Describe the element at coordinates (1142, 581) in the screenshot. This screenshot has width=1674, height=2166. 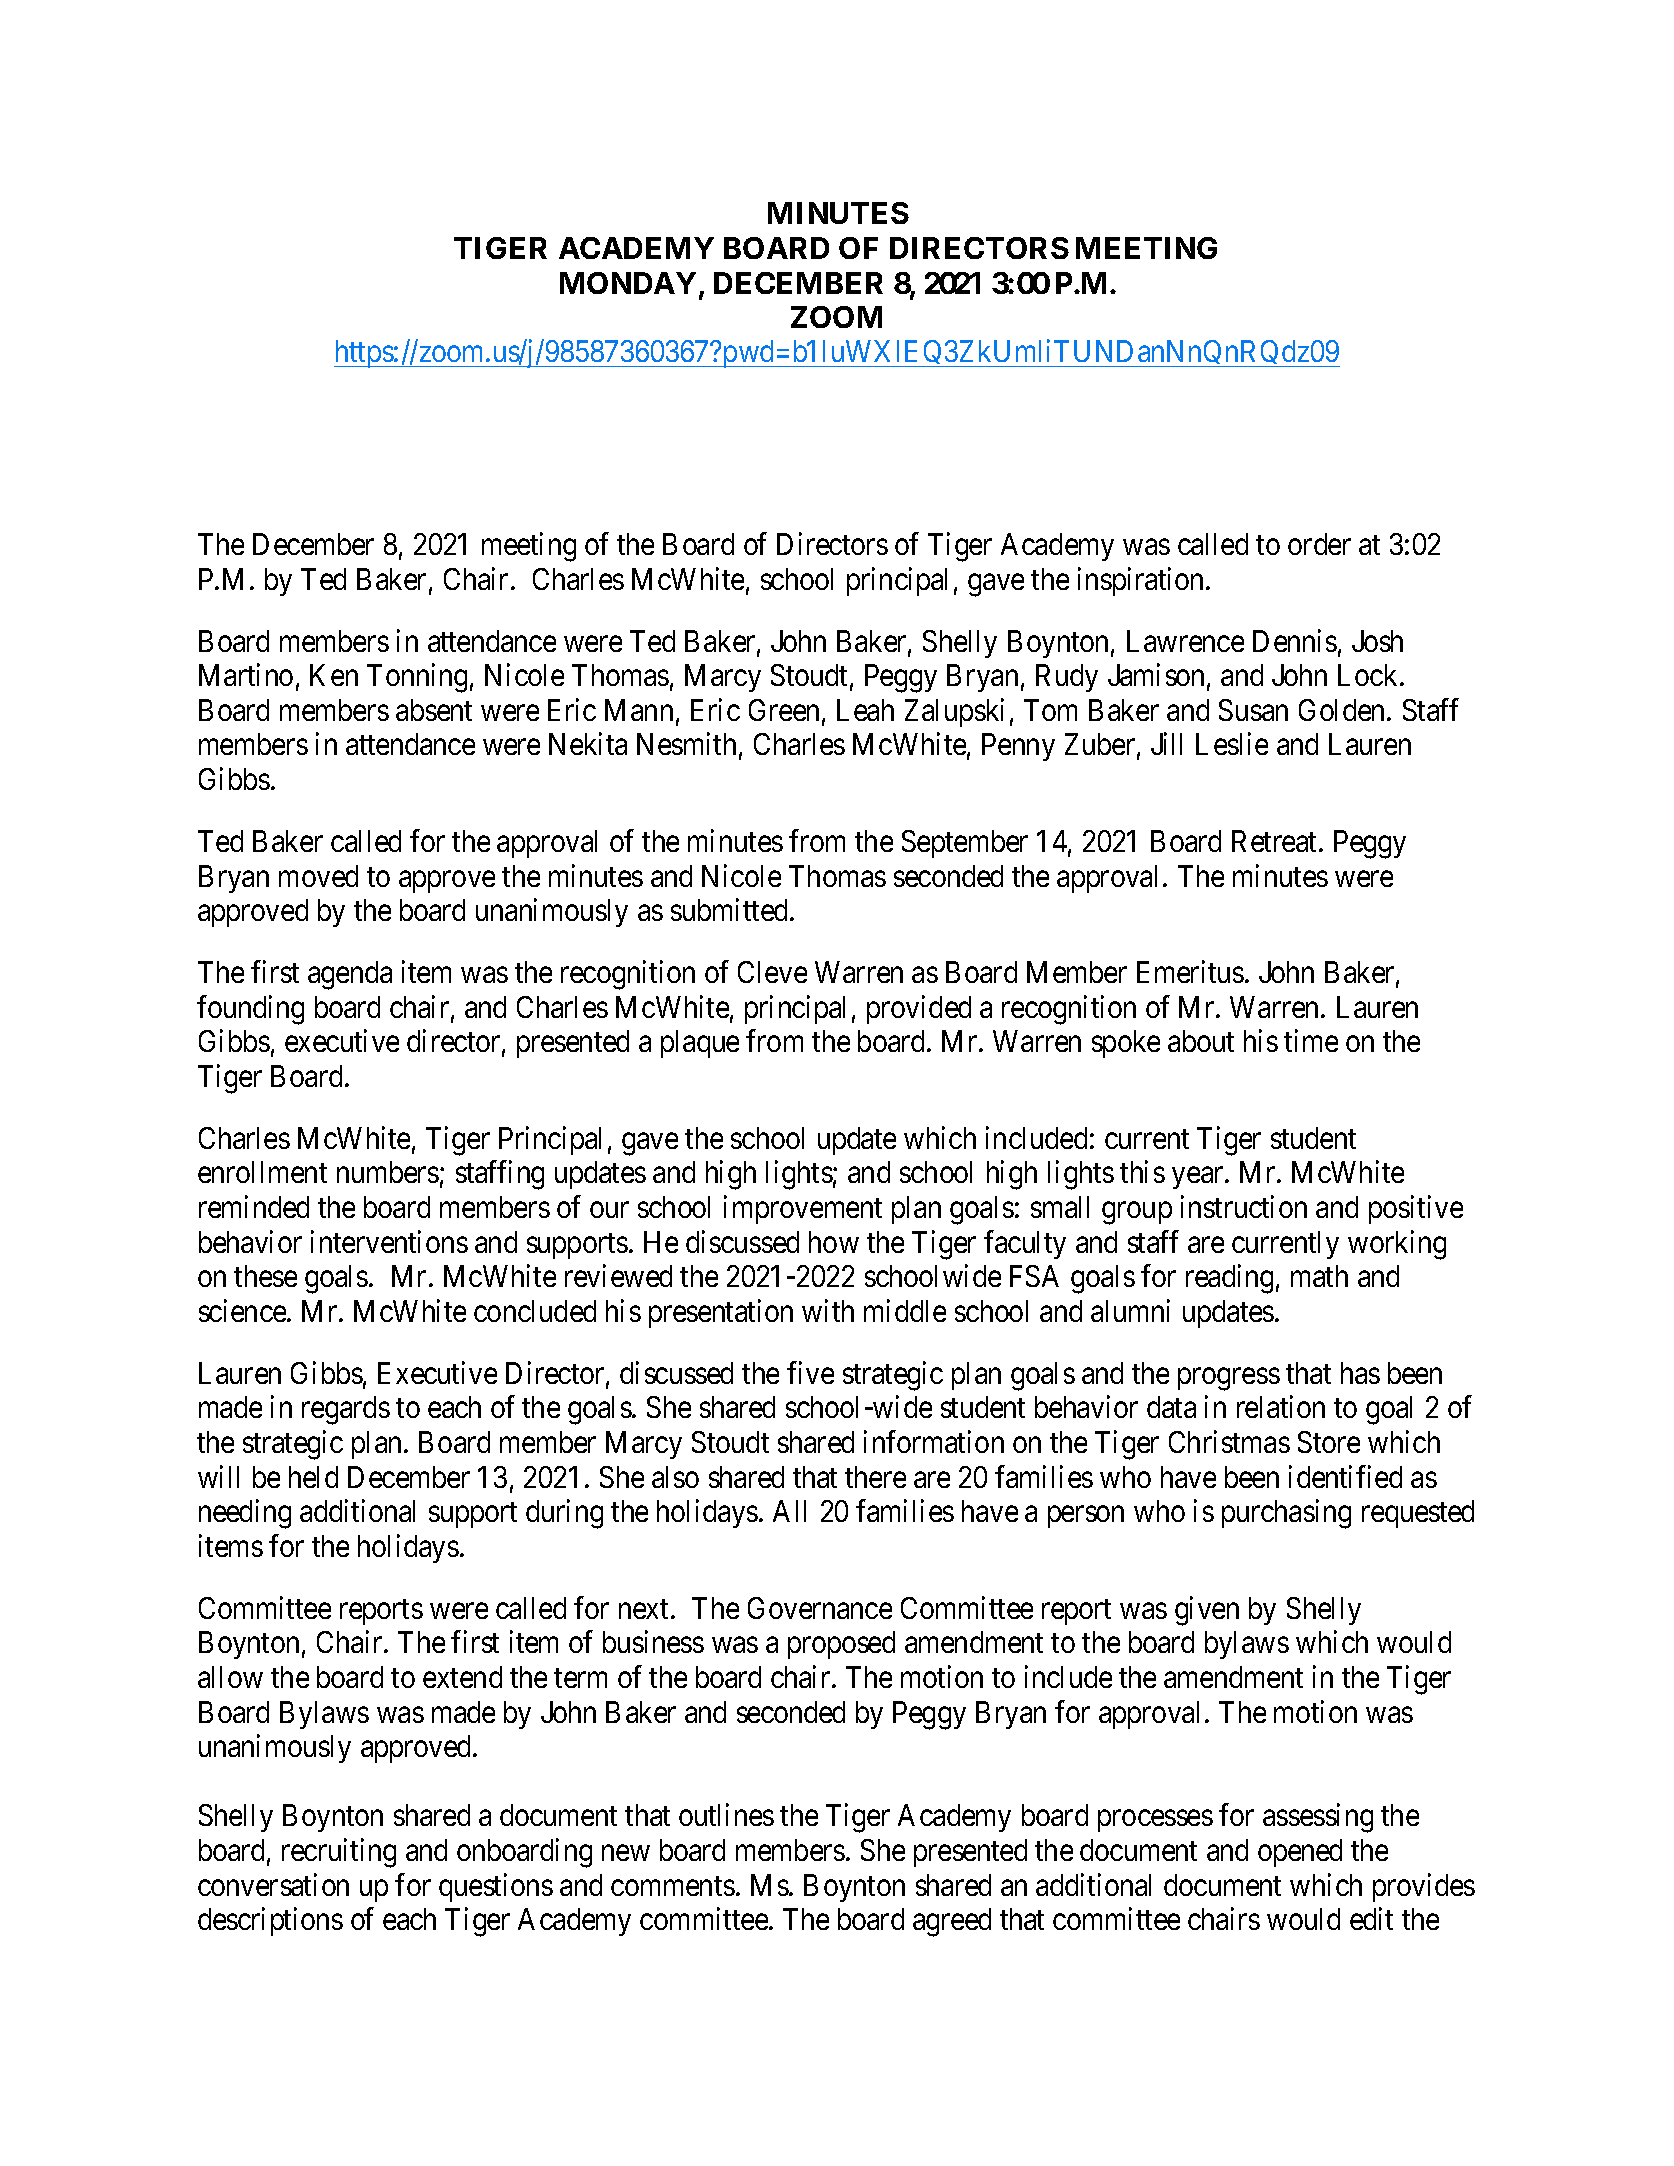
I see `inspiration` at that location.
